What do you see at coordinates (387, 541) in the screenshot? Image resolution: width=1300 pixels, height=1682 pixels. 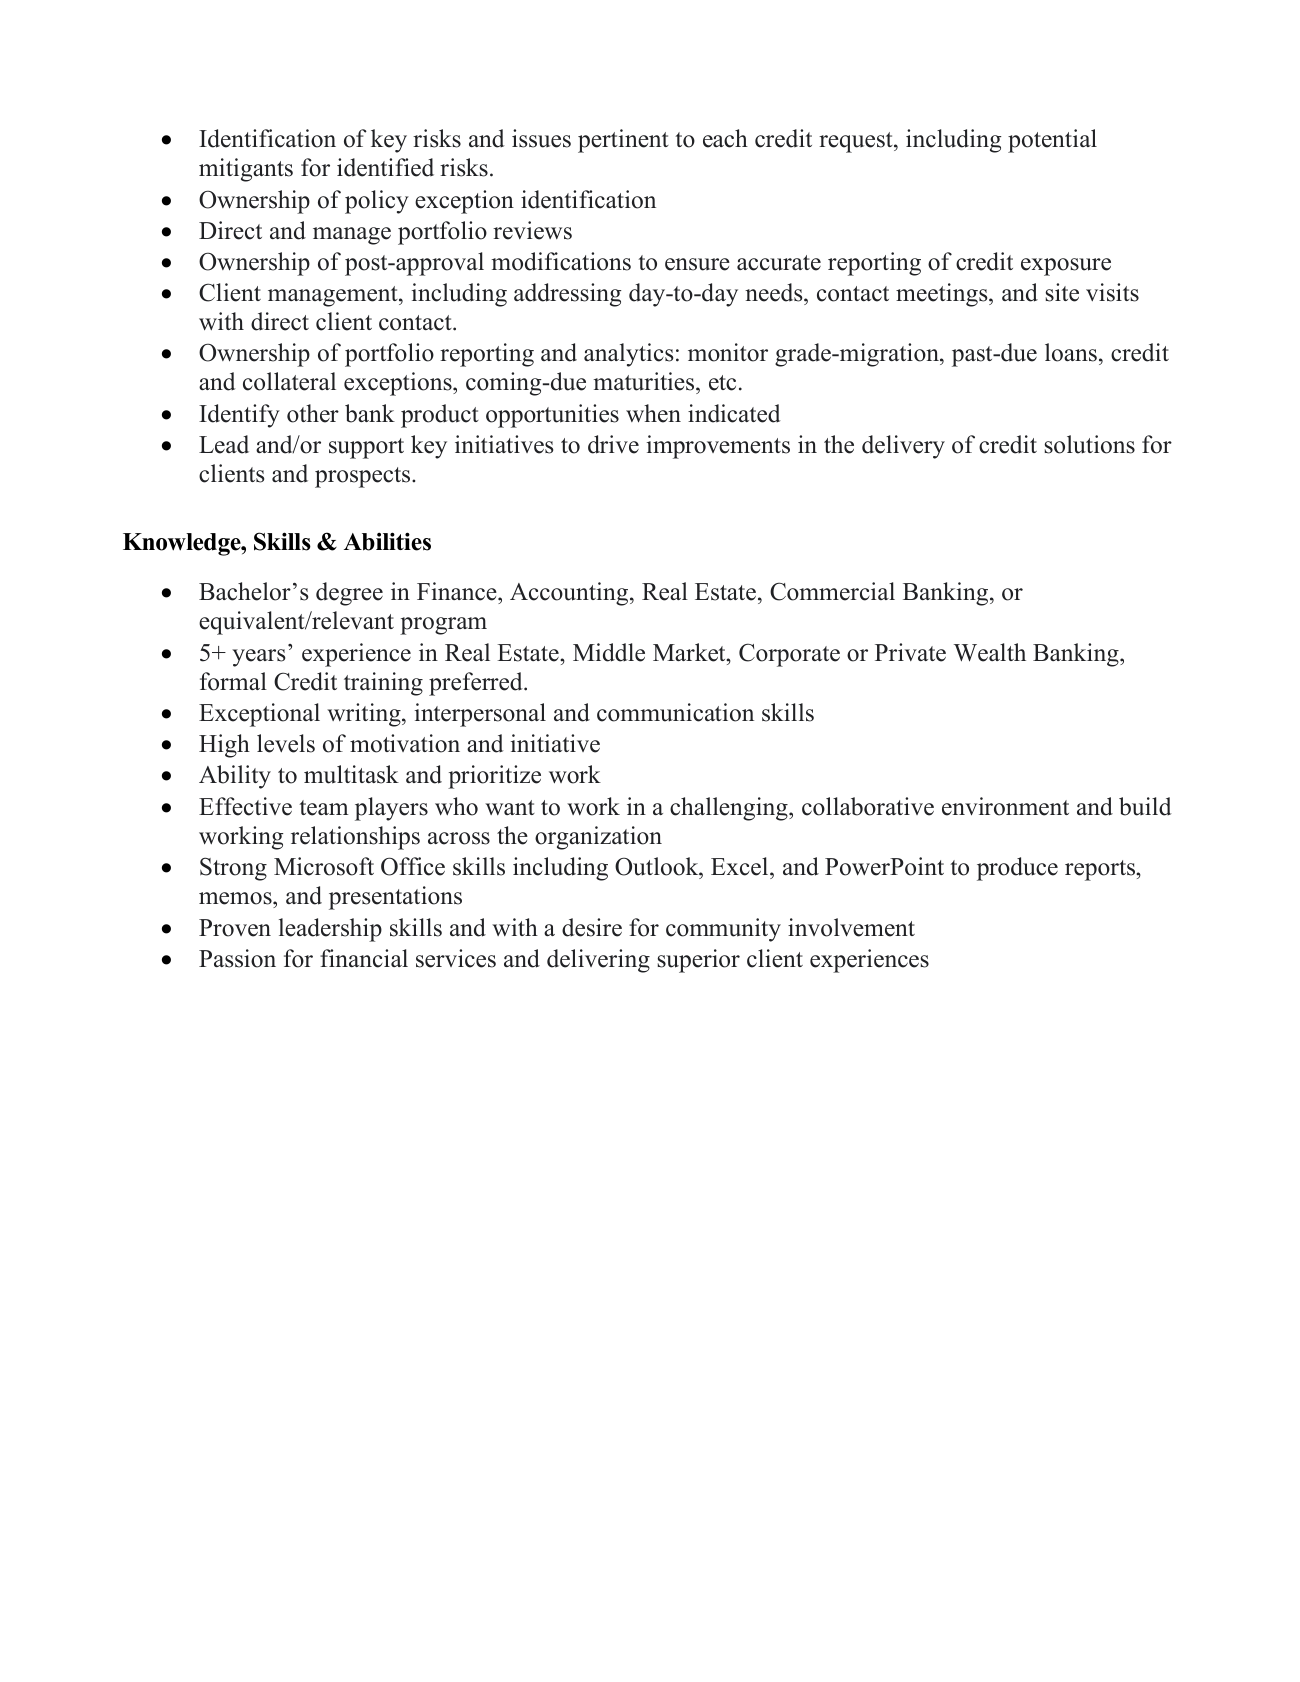 I see `Abilities` at bounding box center [387, 541].
